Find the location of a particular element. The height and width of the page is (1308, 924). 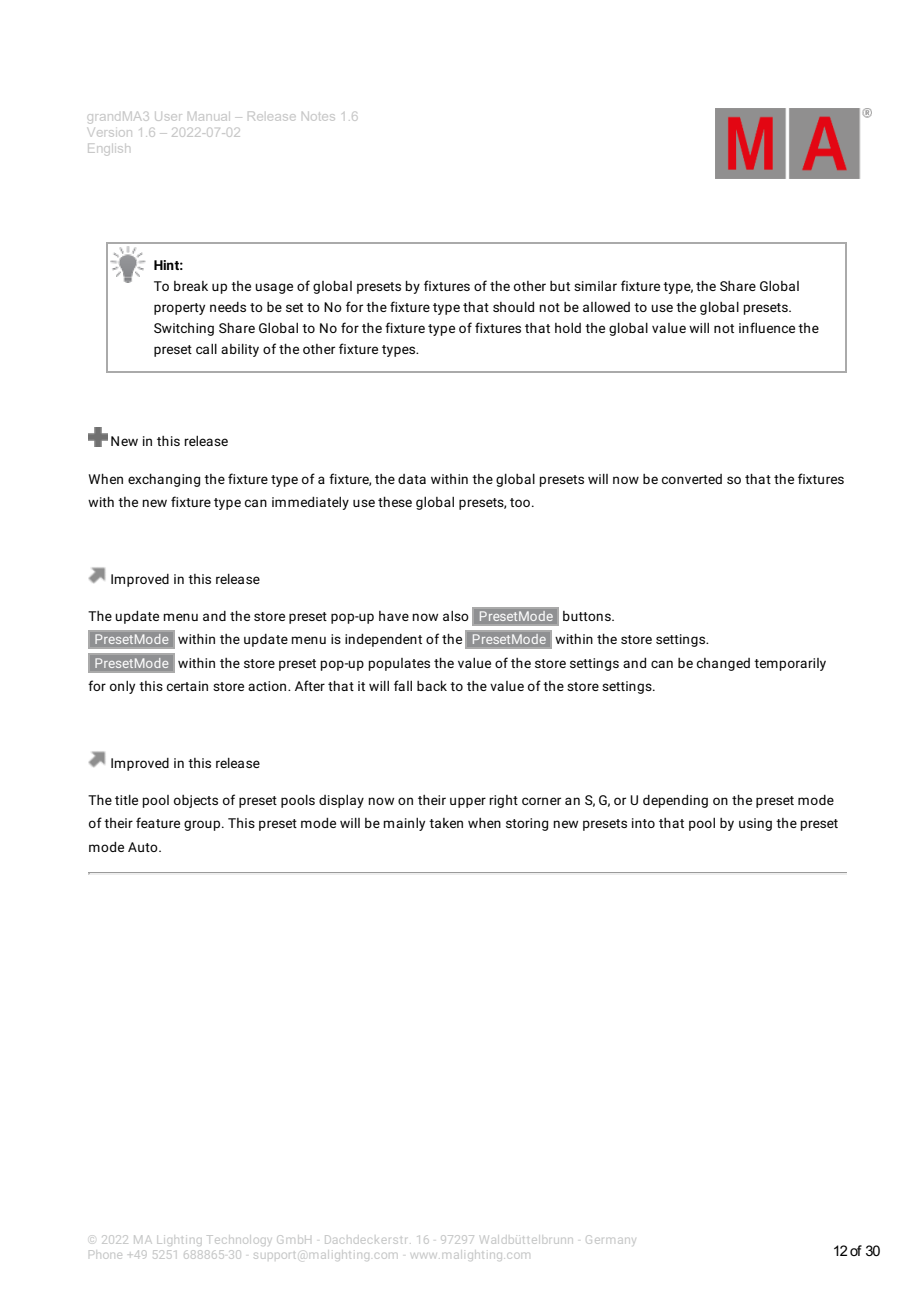

Technology is located at coordinates (238, 1239).
